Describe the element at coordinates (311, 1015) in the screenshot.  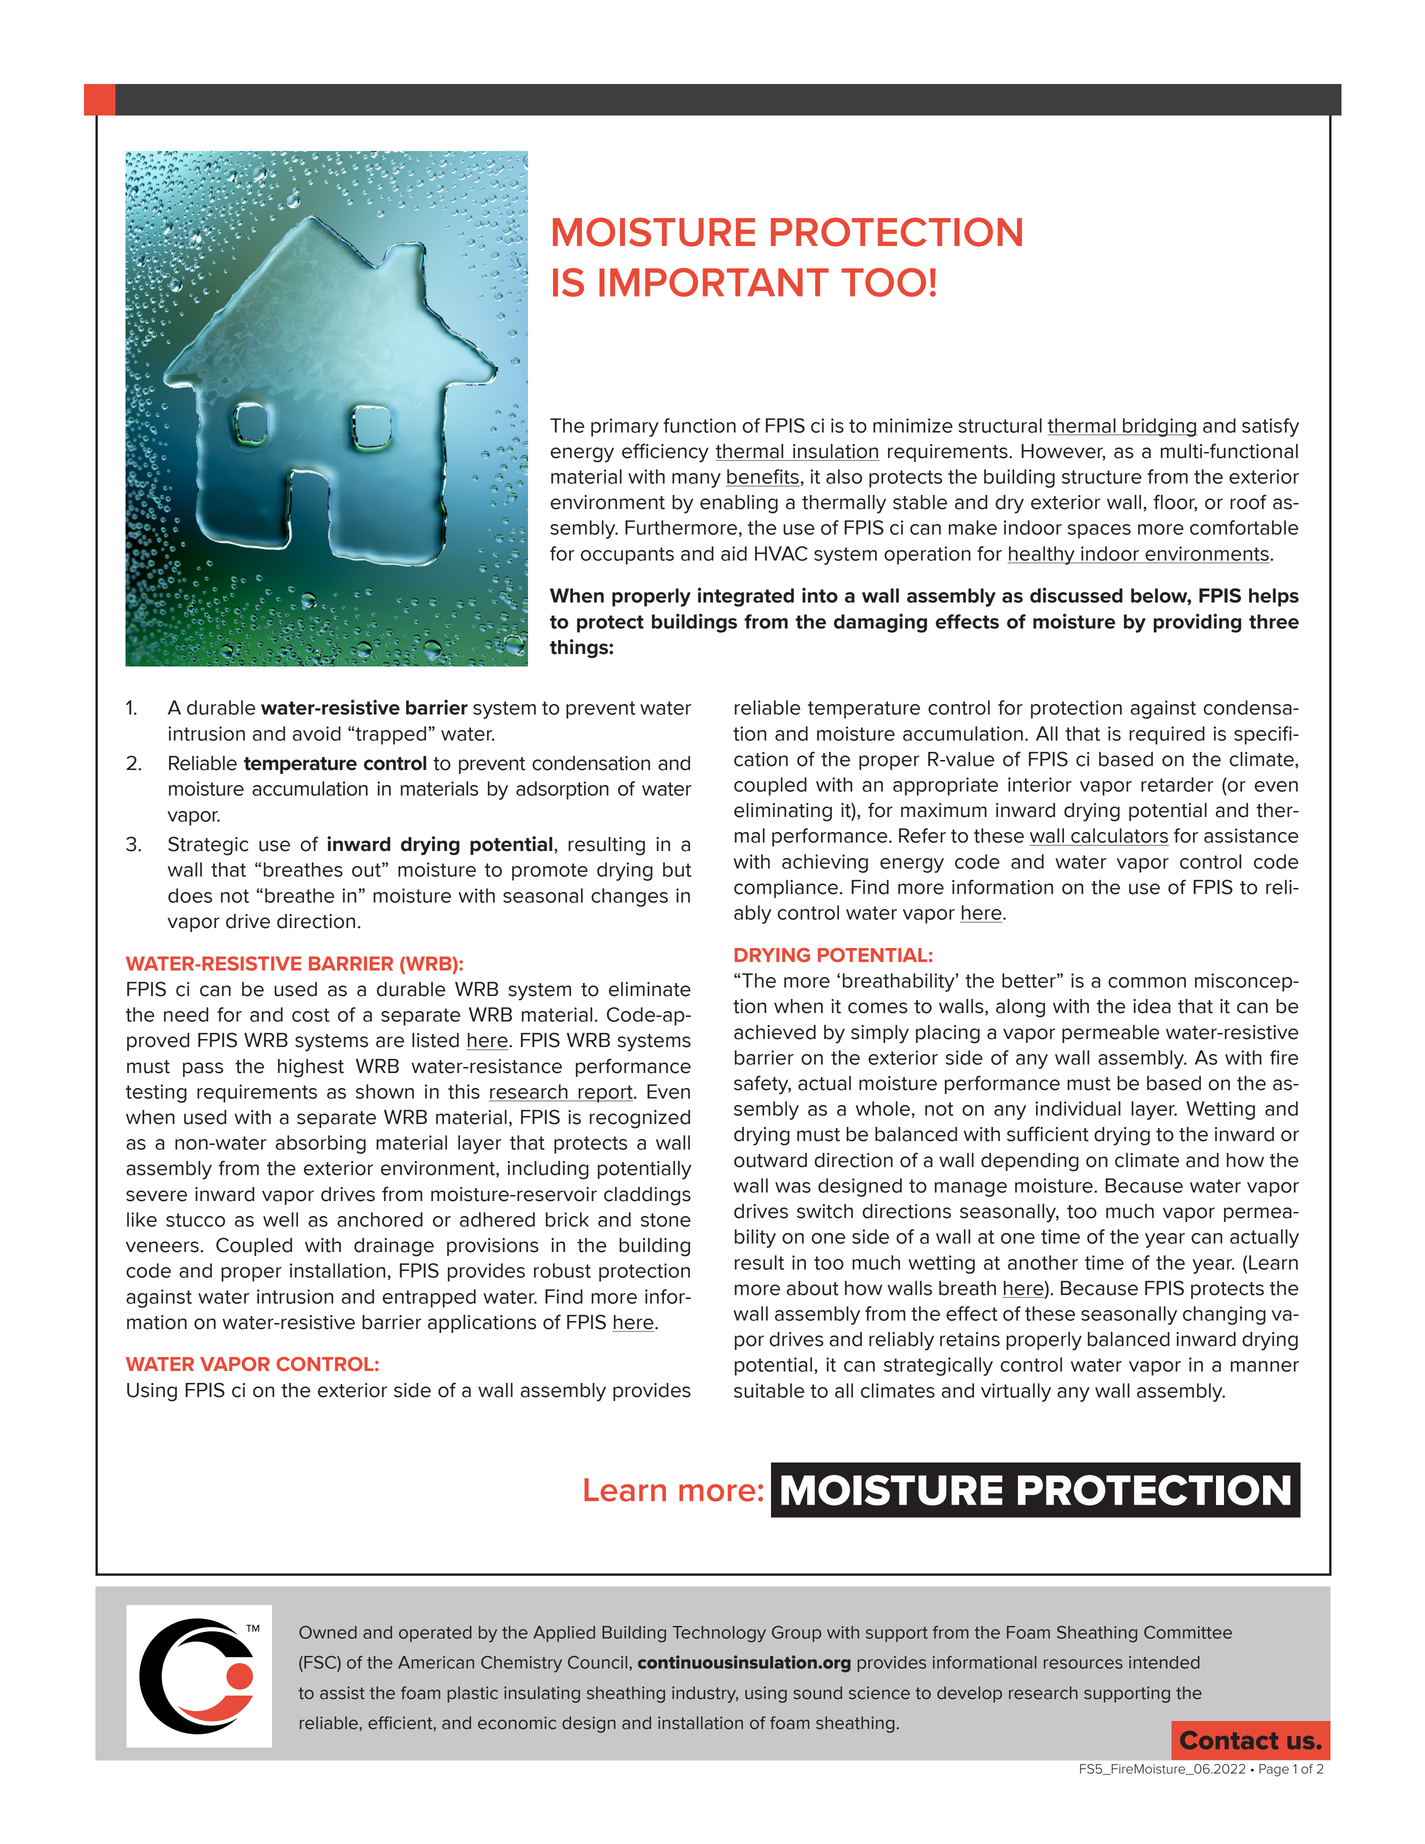
I see `cost` at that location.
